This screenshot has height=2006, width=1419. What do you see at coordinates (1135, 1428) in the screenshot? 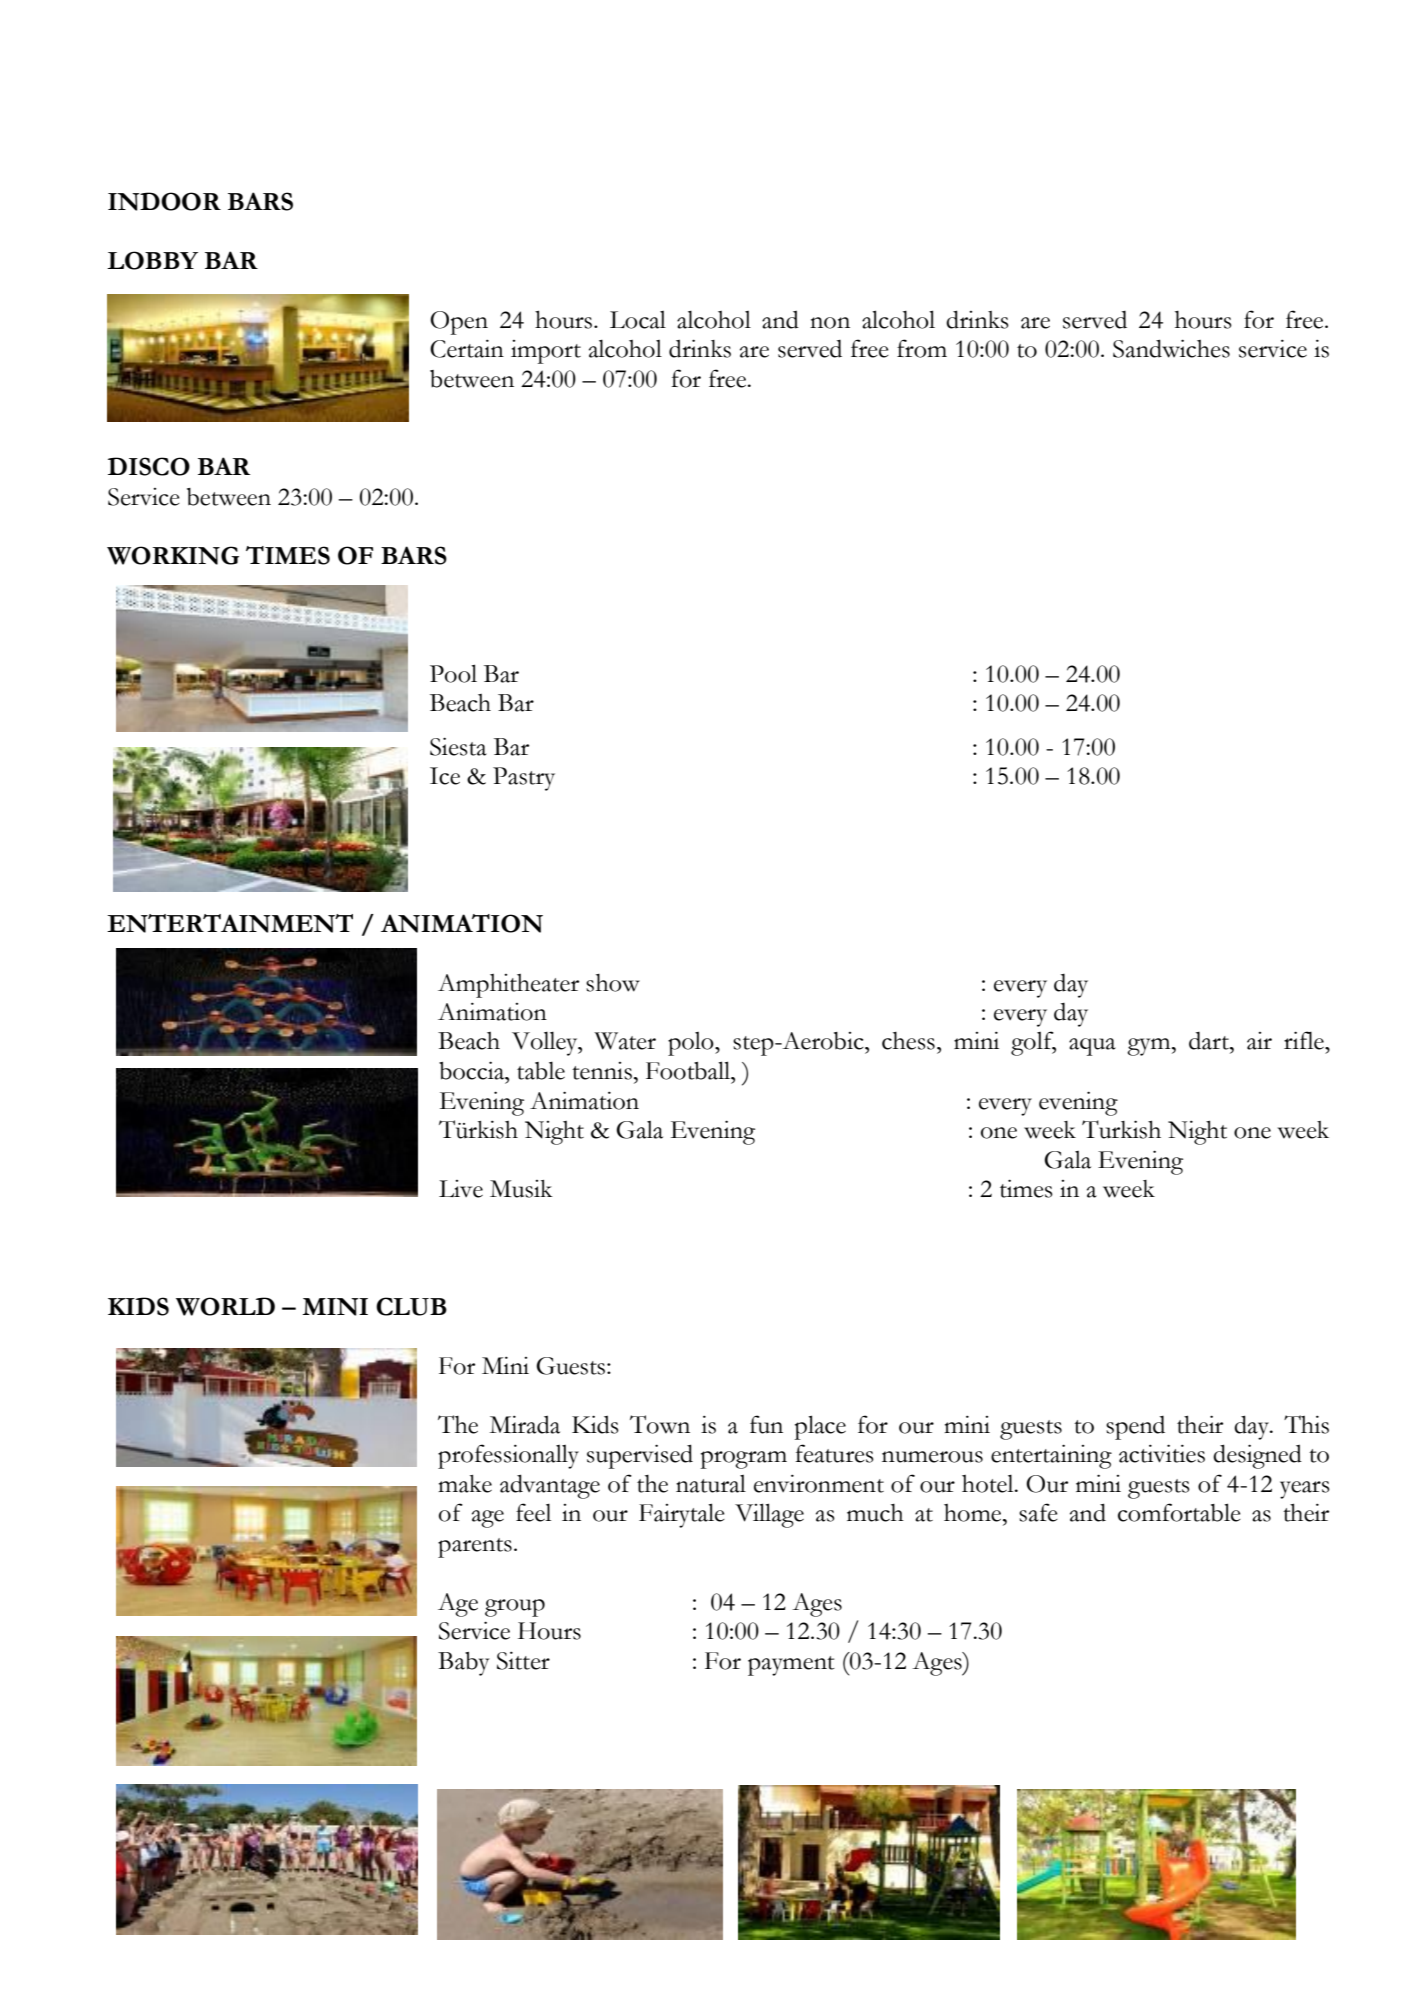
I see `spend` at bounding box center [1135, 1428].
